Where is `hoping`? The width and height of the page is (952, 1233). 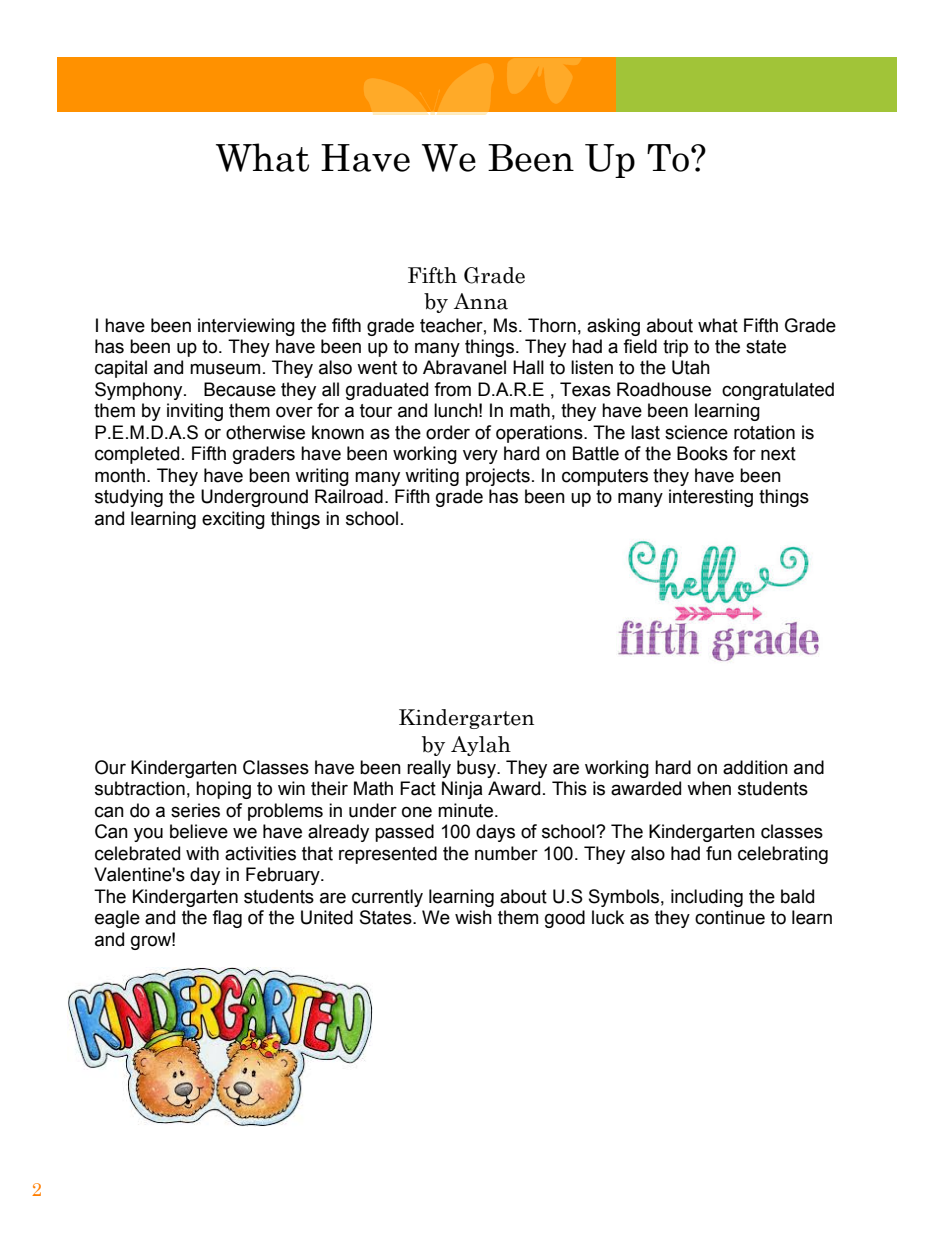
hoping is located at coordinates (223, 790).
